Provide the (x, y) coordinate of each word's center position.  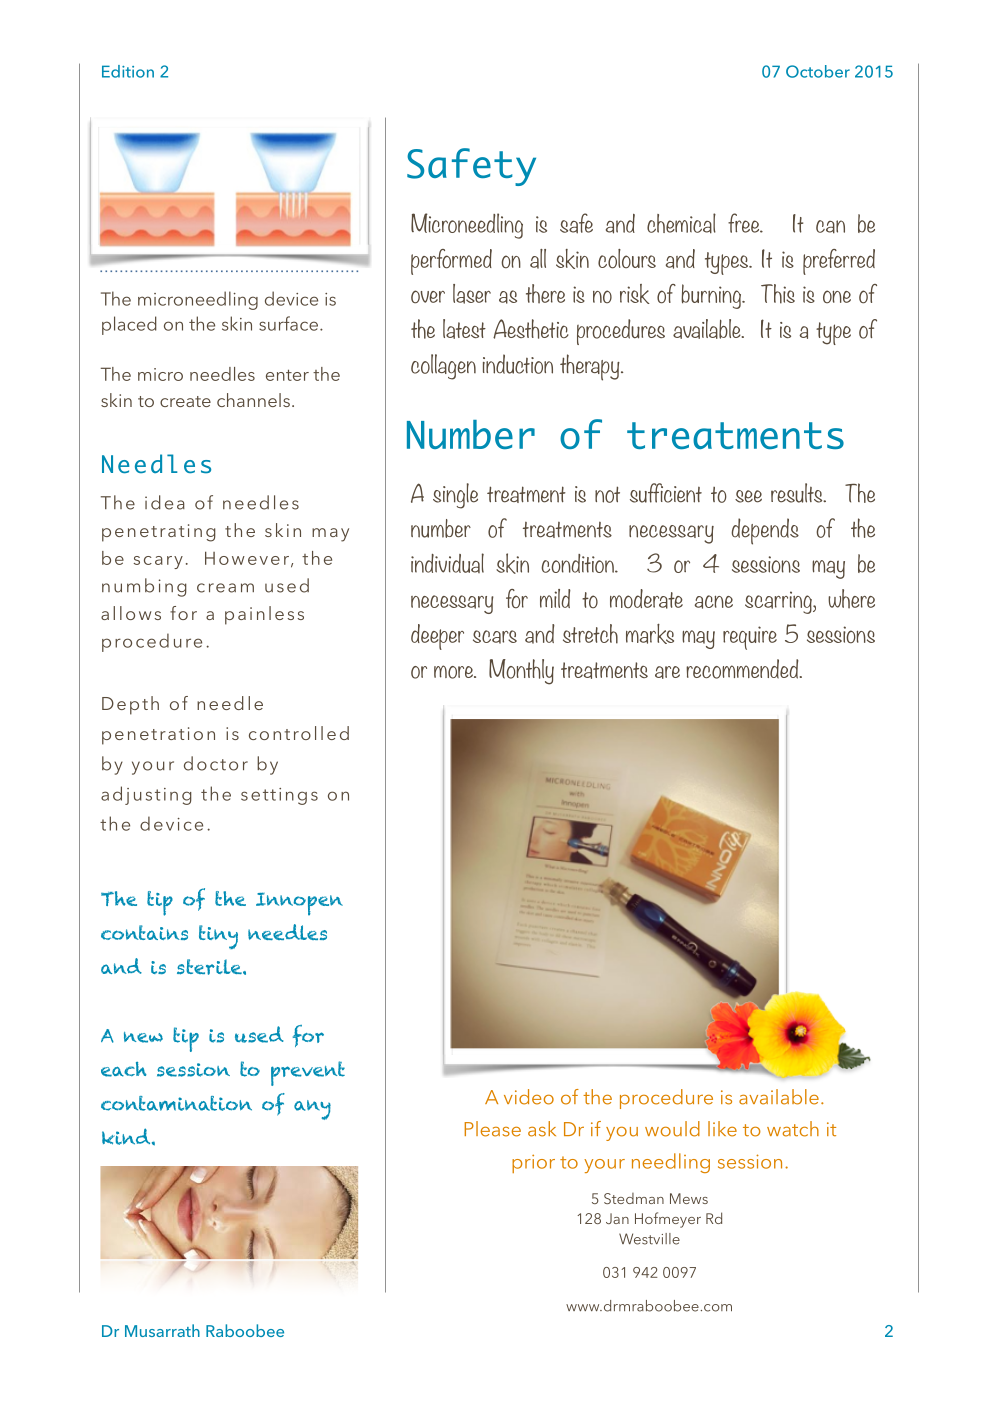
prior (533, 1163)
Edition (128, 71)
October (818, 71)
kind (127, 1136)
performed (451, 262)
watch (793, 1129)
